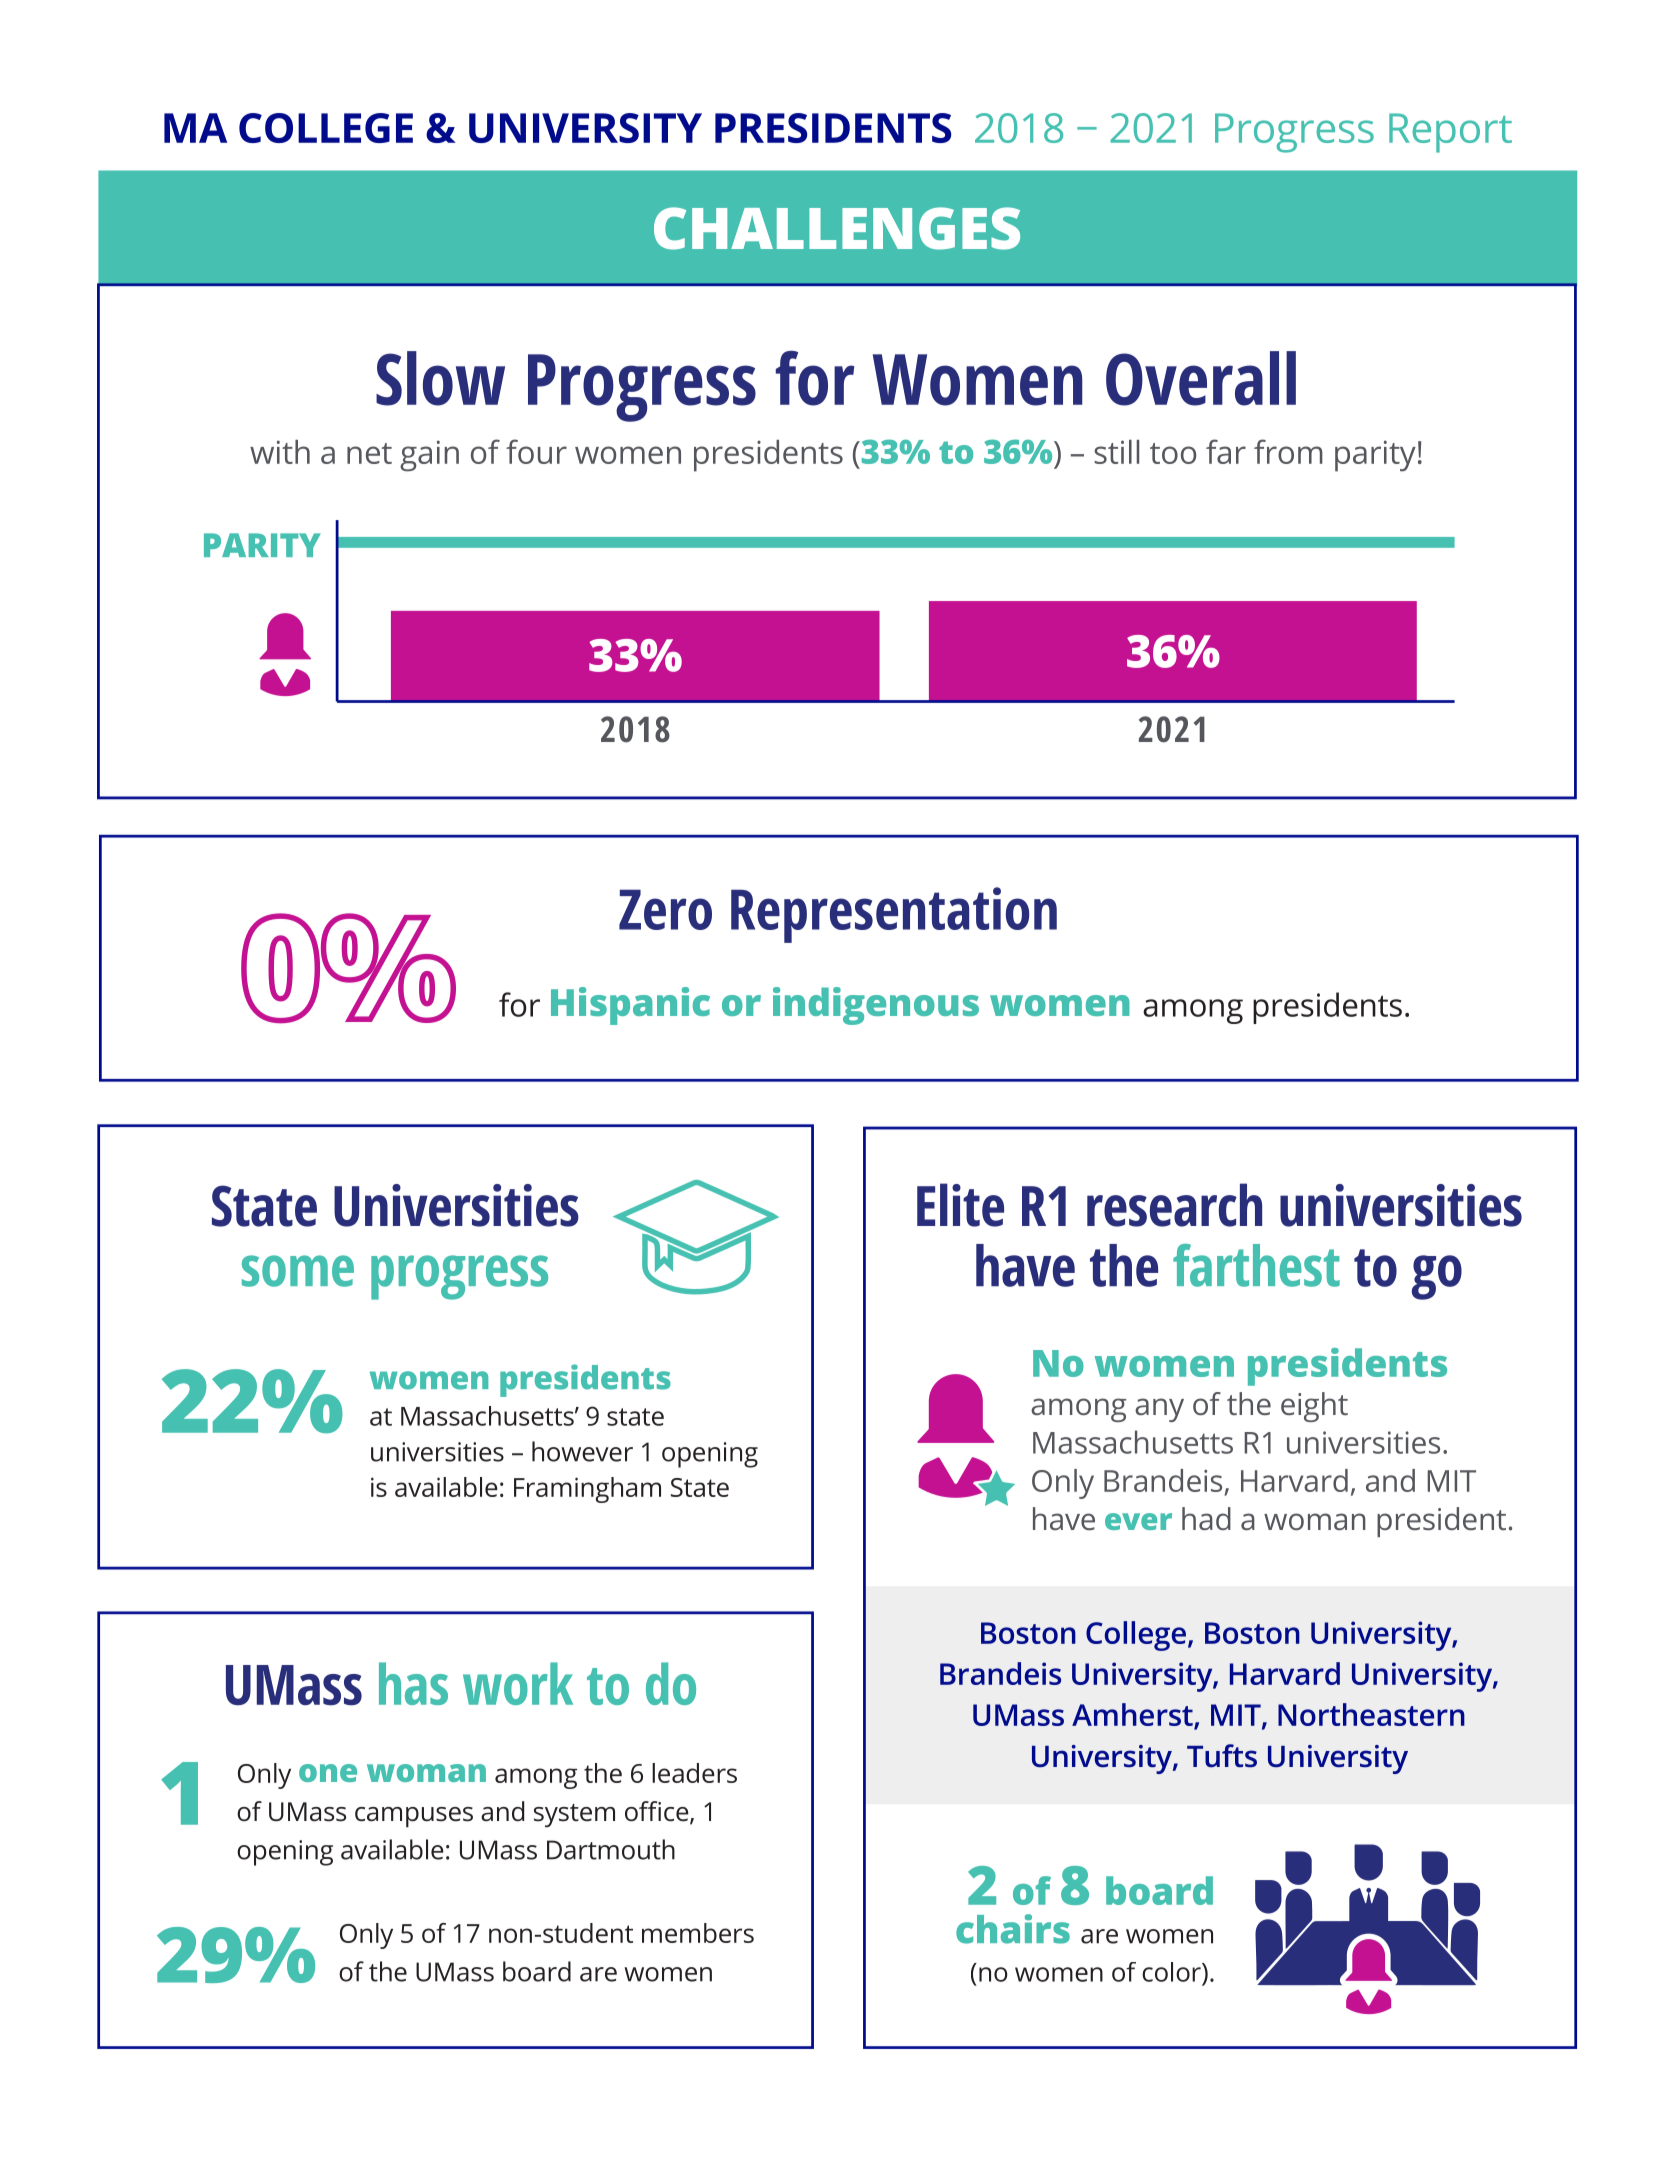 This screenshot has width=1676, height=2169. I want to click on research, so click(1174, 1205).
